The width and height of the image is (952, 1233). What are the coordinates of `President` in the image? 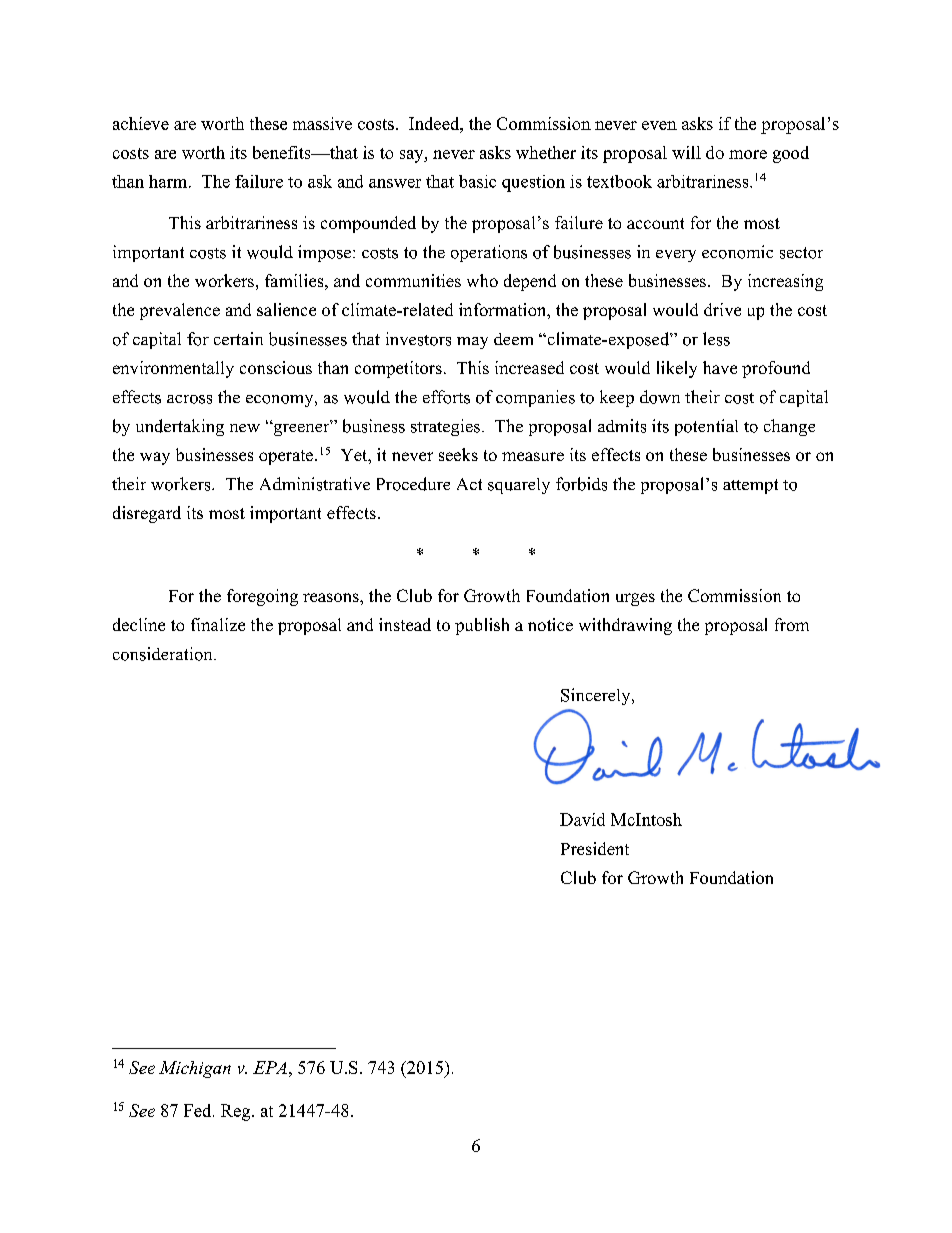 It's located at (595, 848).
